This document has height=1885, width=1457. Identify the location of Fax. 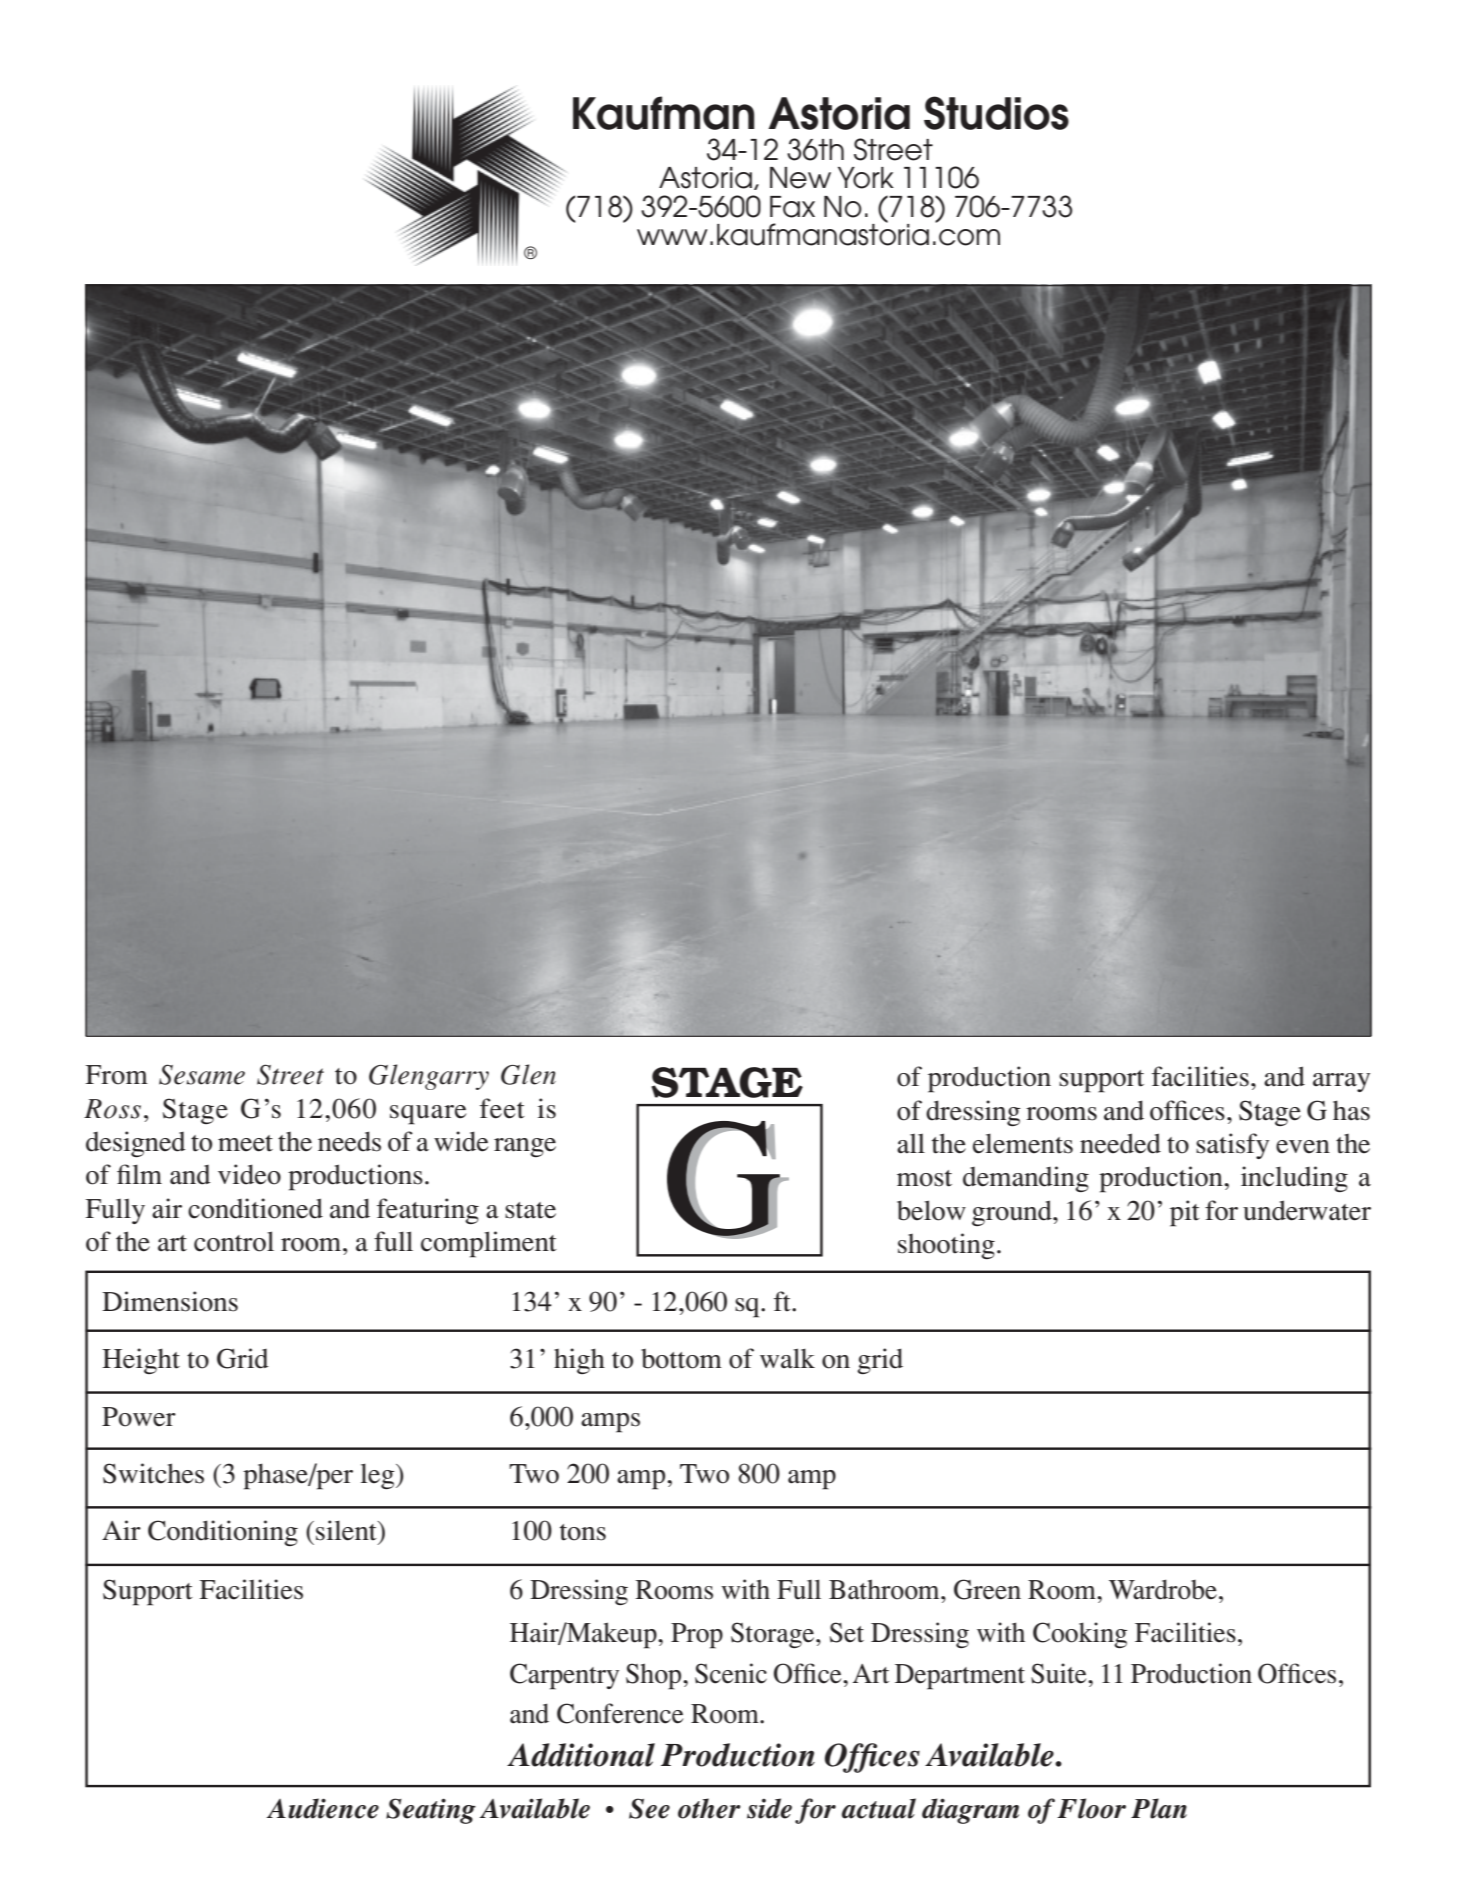
(792, 207).
